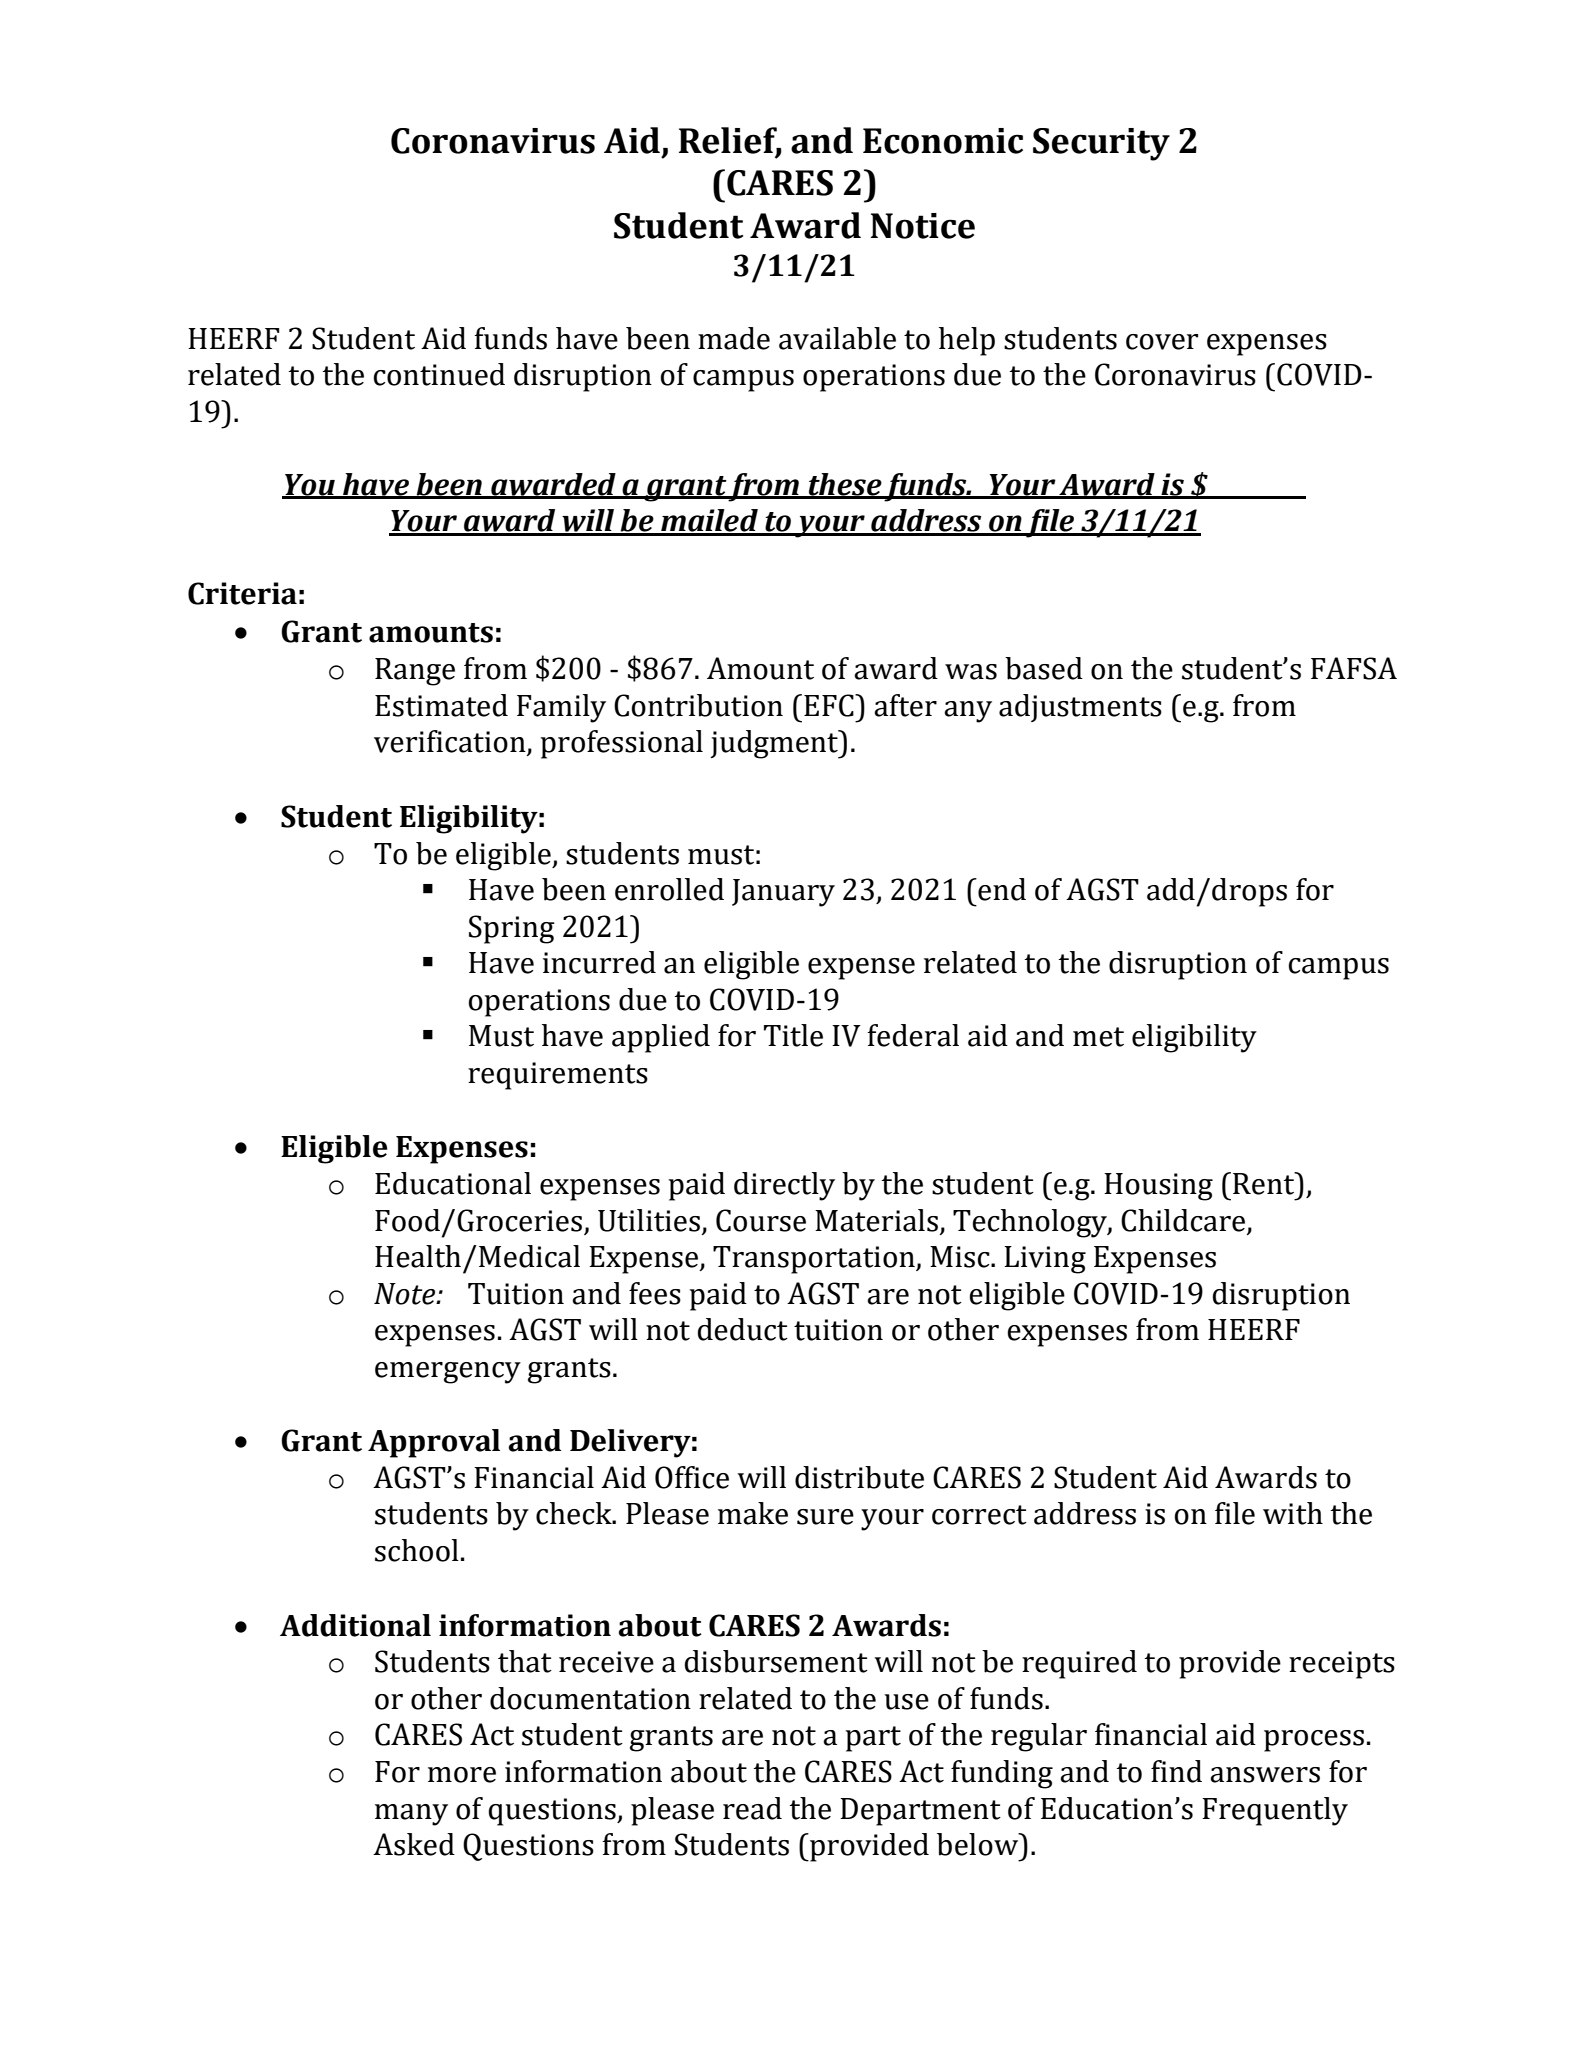 This screenshot has height=2056, width=1589. I want to click on many, so click(411, 1815).
